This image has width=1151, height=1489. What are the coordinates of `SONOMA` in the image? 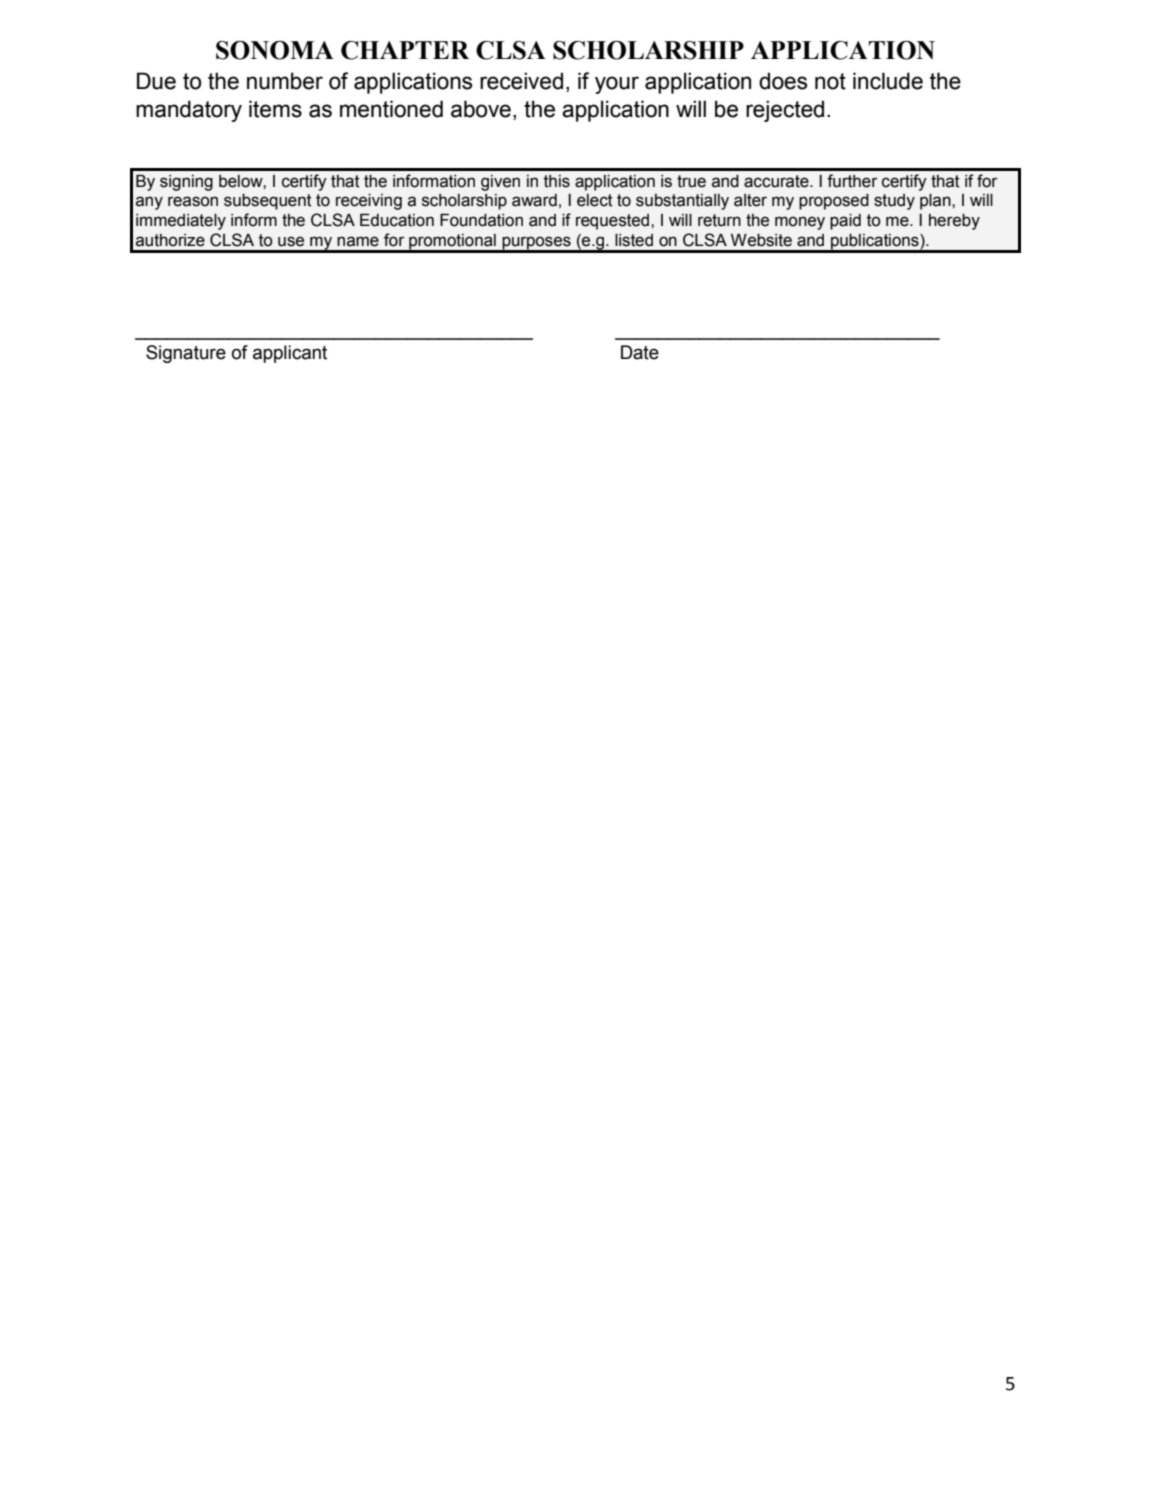 It's located at (275, 50).
